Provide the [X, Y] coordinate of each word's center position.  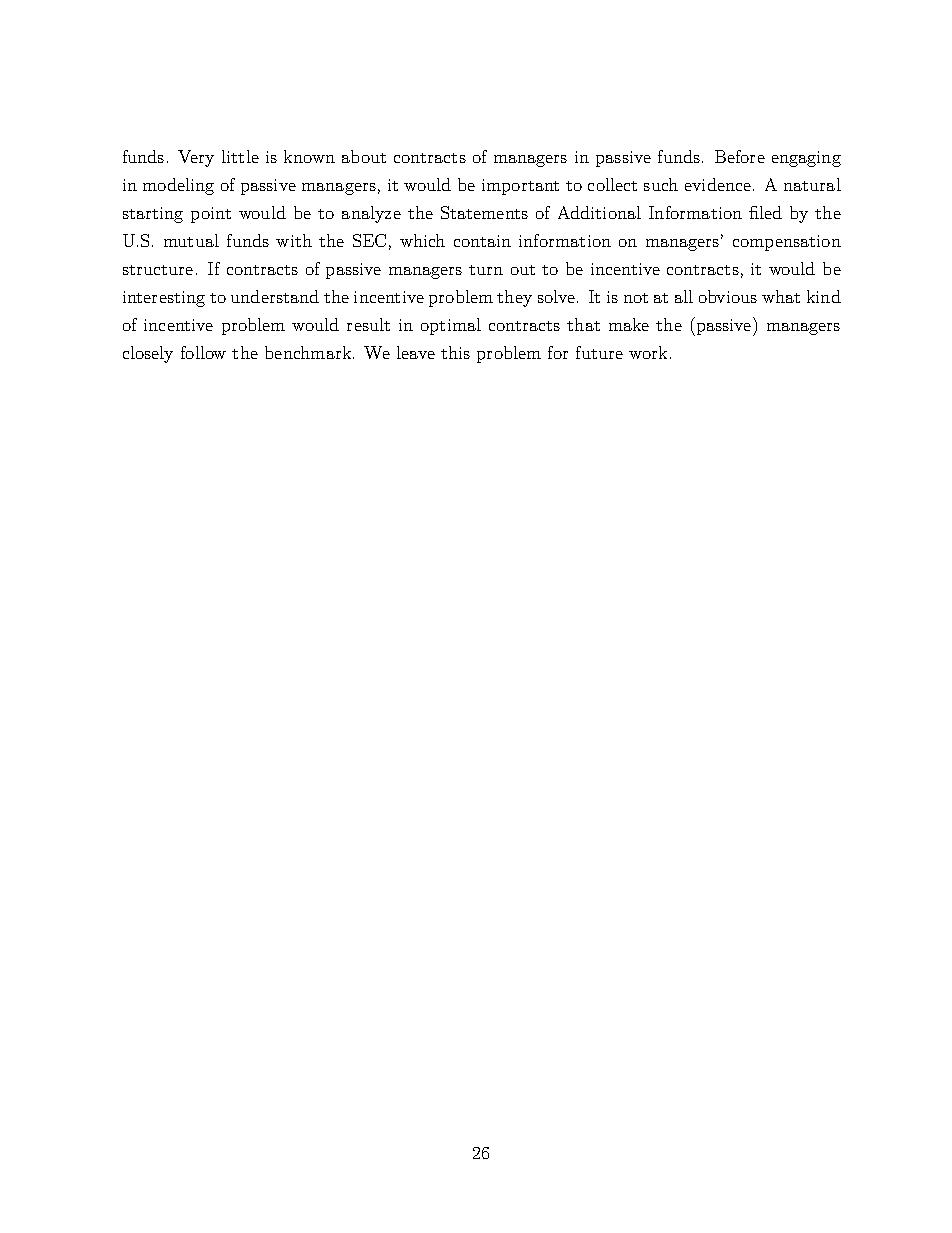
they [514, 298]
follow [203, 352]
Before [740, 156]
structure [158, 270]
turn [486, 270]
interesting [164, 299]
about [364, 156]
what [781, 296]
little [240, 156]
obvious [728, 296]
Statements [484, 212]
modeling [178, 186]
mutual [191, 240]
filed [765, 212]
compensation [787, 243]
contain [482, 241]
